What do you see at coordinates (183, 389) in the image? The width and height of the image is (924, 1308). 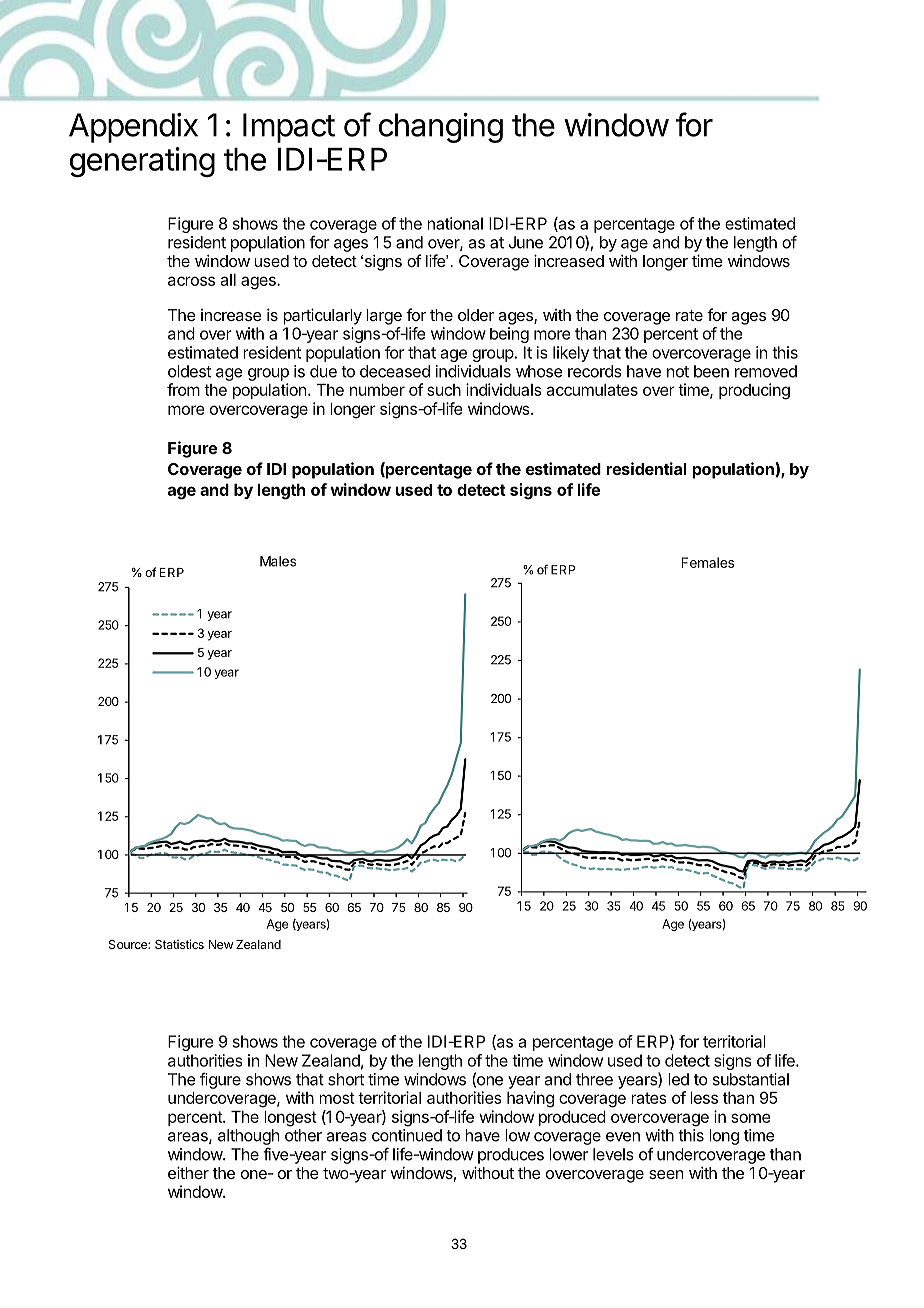 I see `from` at bounding box center [183, 389].
